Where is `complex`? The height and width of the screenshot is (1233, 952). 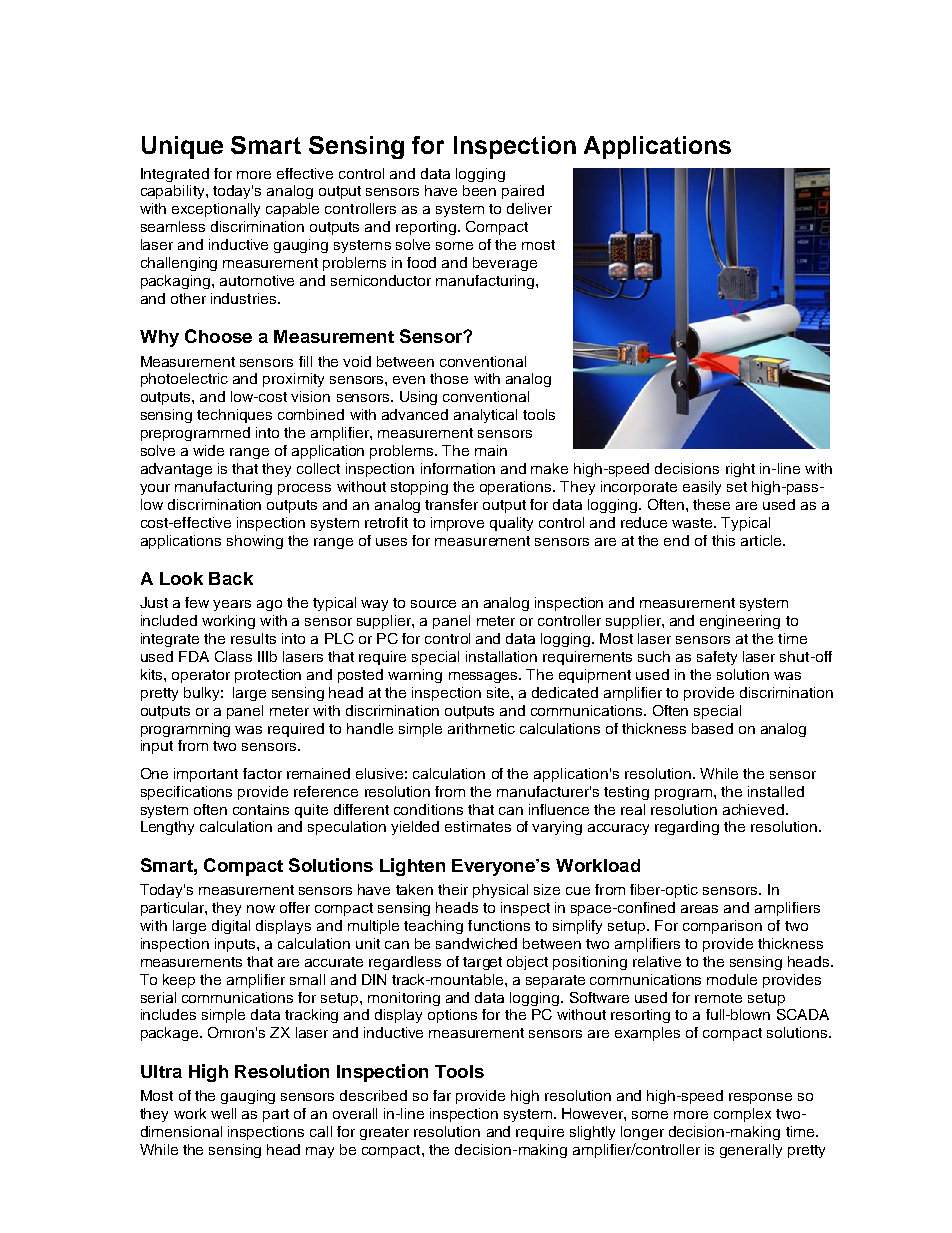 complex is located at coordinates (742, 1115).
